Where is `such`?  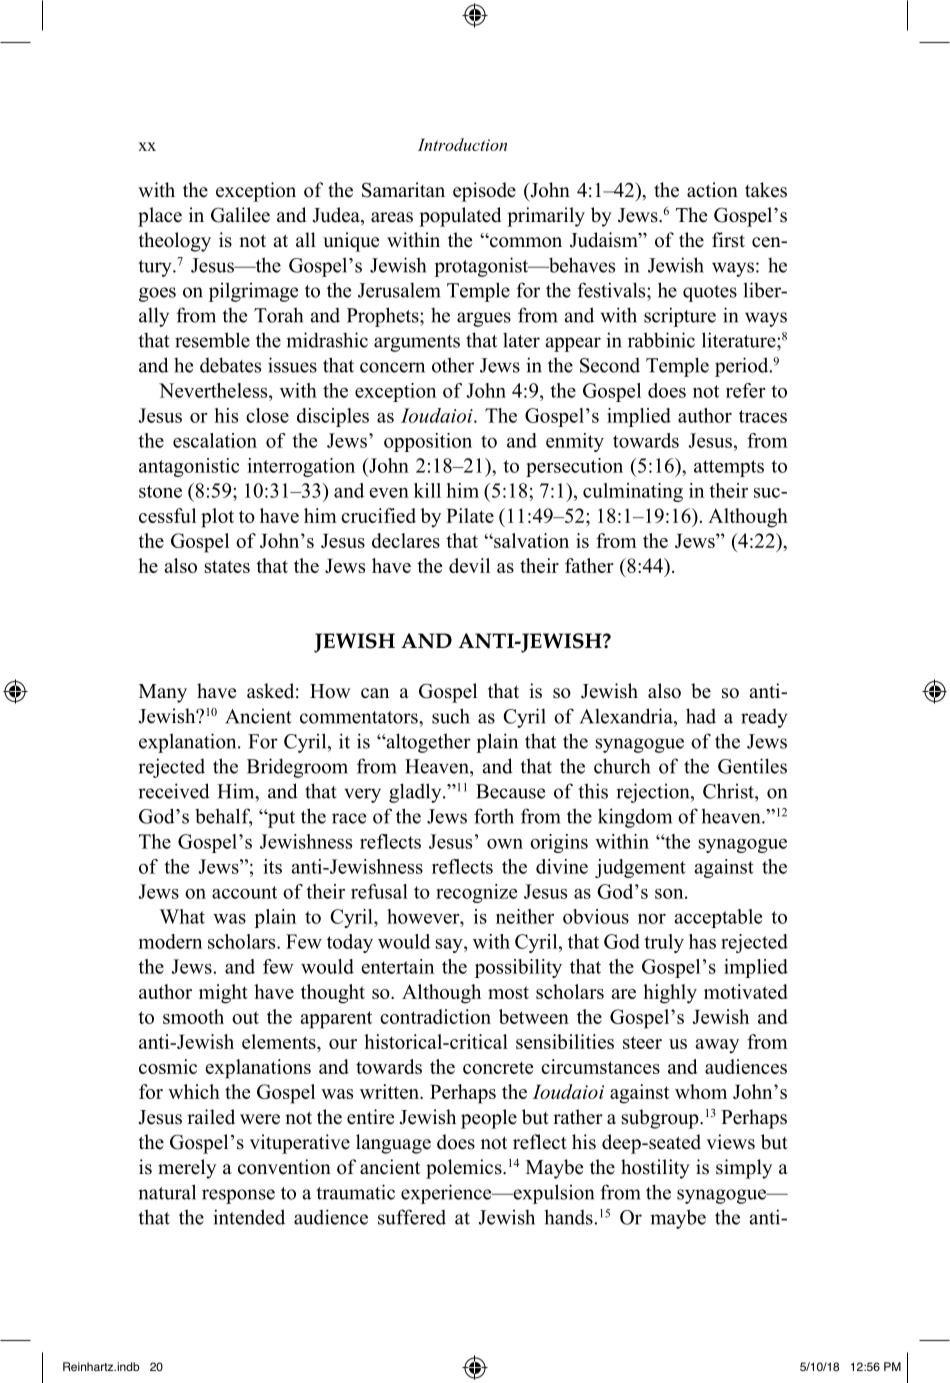
such is located at coordinates (451, 716).
